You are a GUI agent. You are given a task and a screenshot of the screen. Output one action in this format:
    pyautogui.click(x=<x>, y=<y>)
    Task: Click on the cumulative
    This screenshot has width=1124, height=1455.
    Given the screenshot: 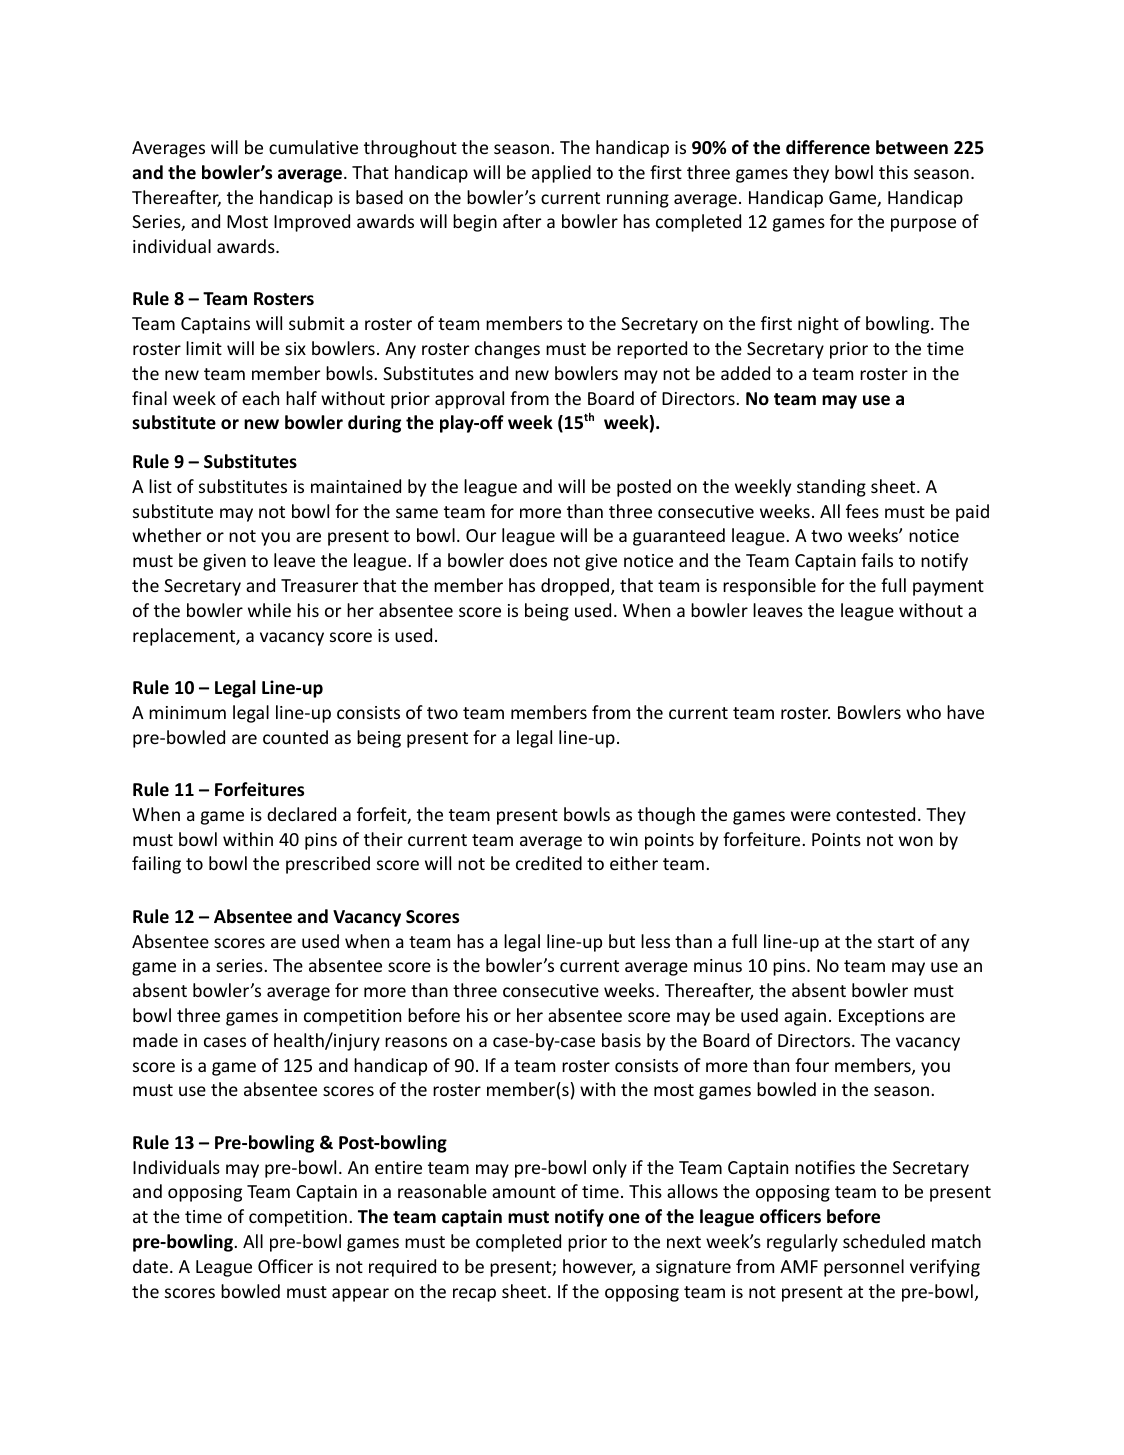 What is the action you would take?
    pyautogui.click(x=313, y=147)
